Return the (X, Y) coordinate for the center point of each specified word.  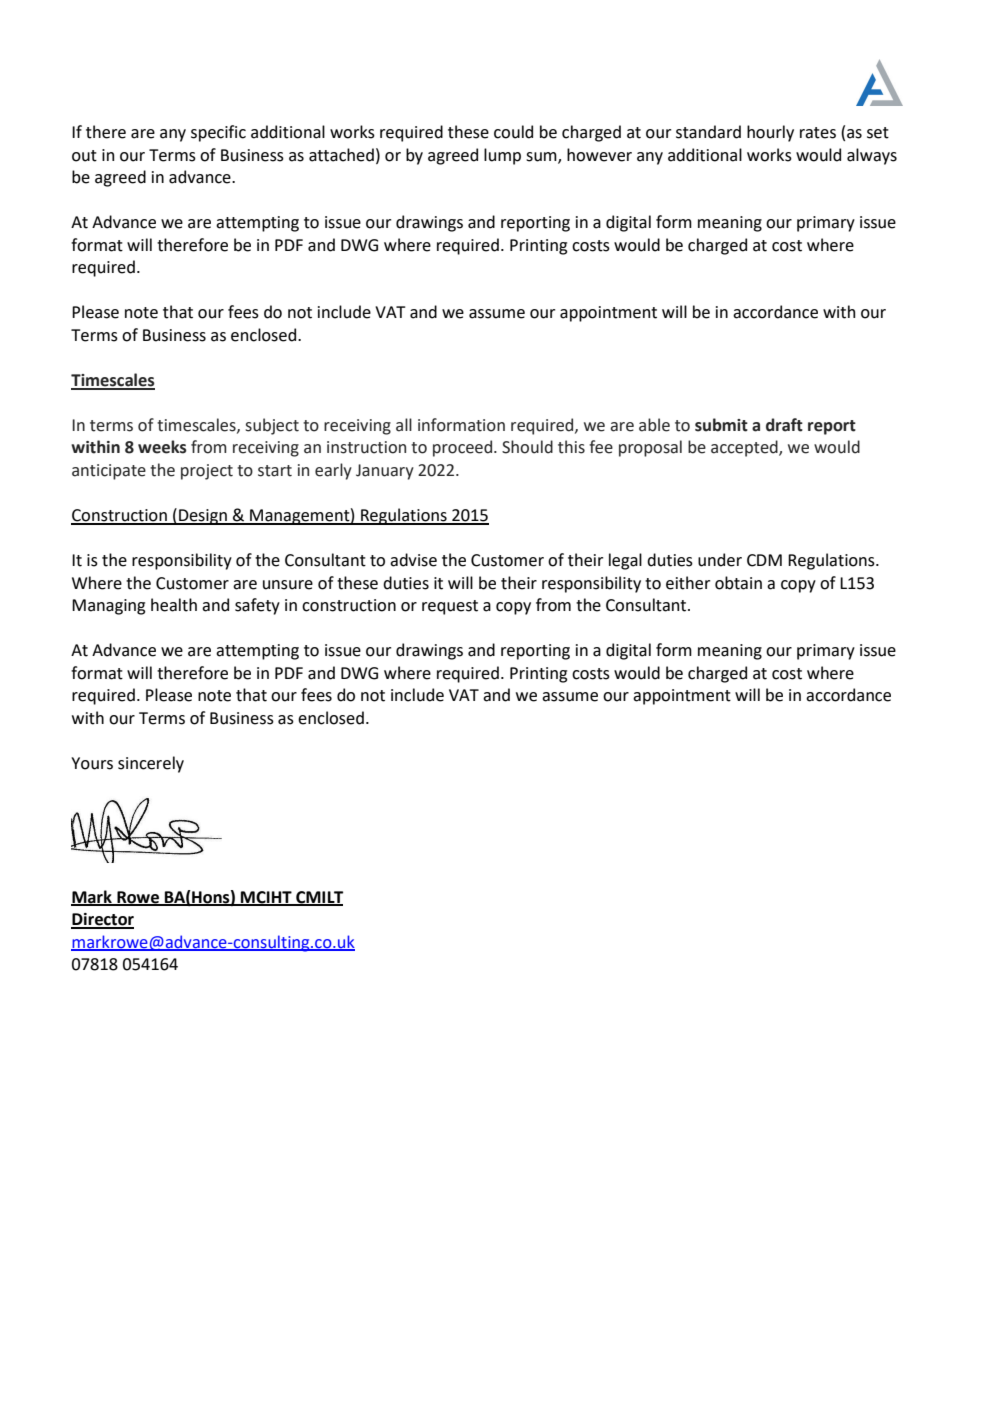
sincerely (151, 764)
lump (502, 156)
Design (203, 517)
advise (413, 560)
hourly (770, 133)
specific (218, 133)
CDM (764, 560)
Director (102, 920)
